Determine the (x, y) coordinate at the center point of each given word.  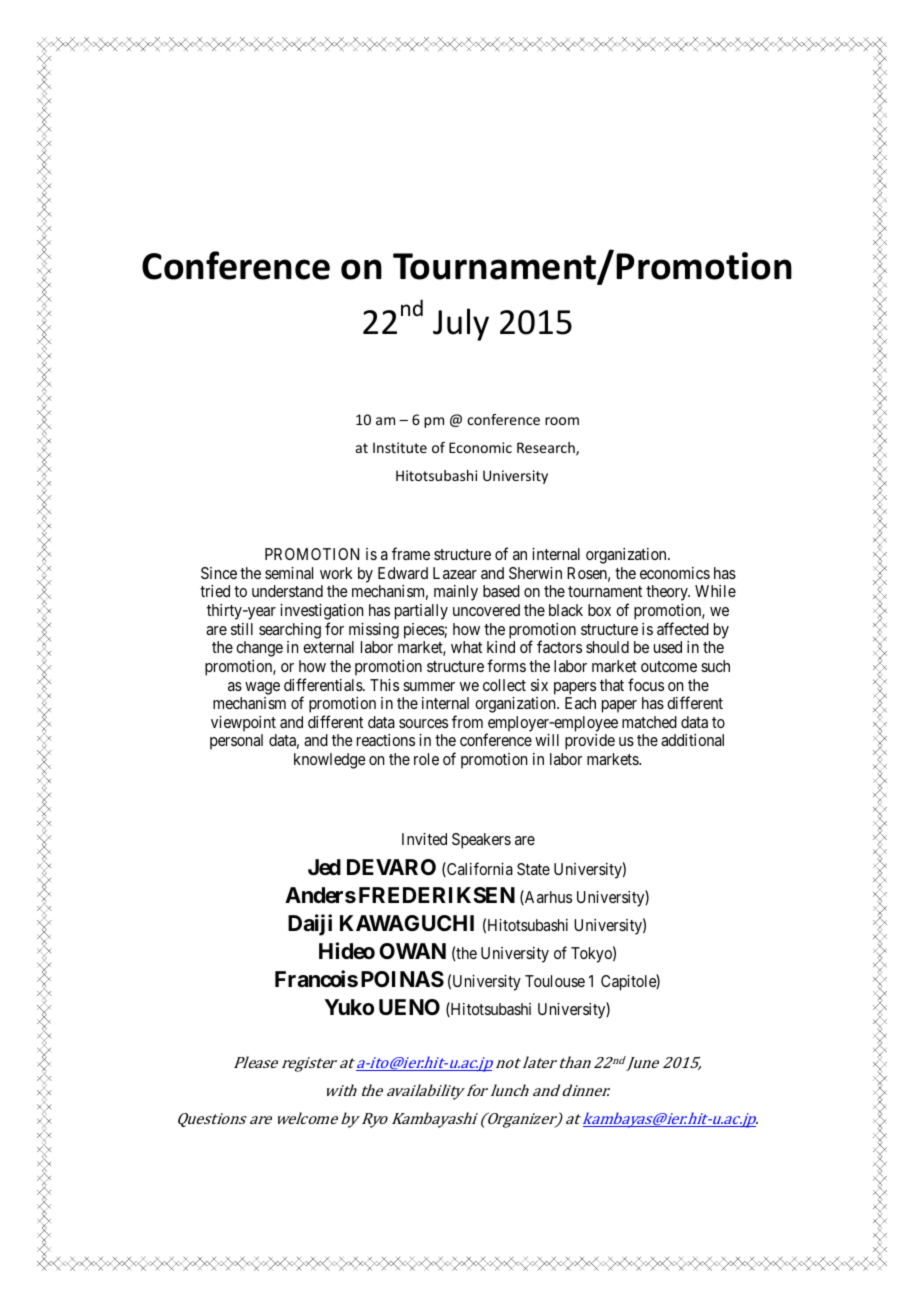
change (259, 649)
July (461, 324)
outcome (669, 666)
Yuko (349, 1007)
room (562, 421)
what (466, 647)
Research (547, 449)
